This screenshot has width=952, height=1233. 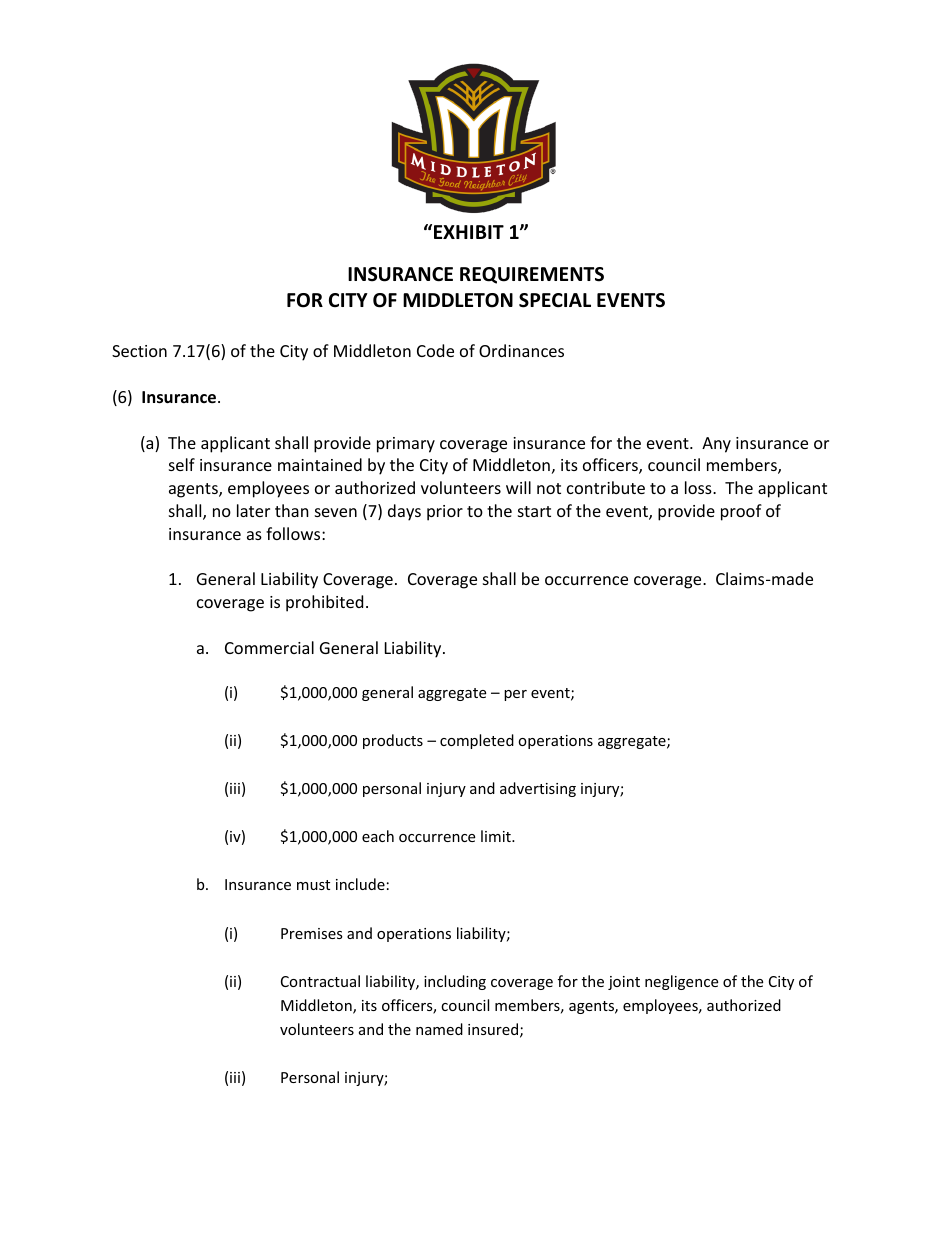 I want to click on later, so click(x=253, y=510).
